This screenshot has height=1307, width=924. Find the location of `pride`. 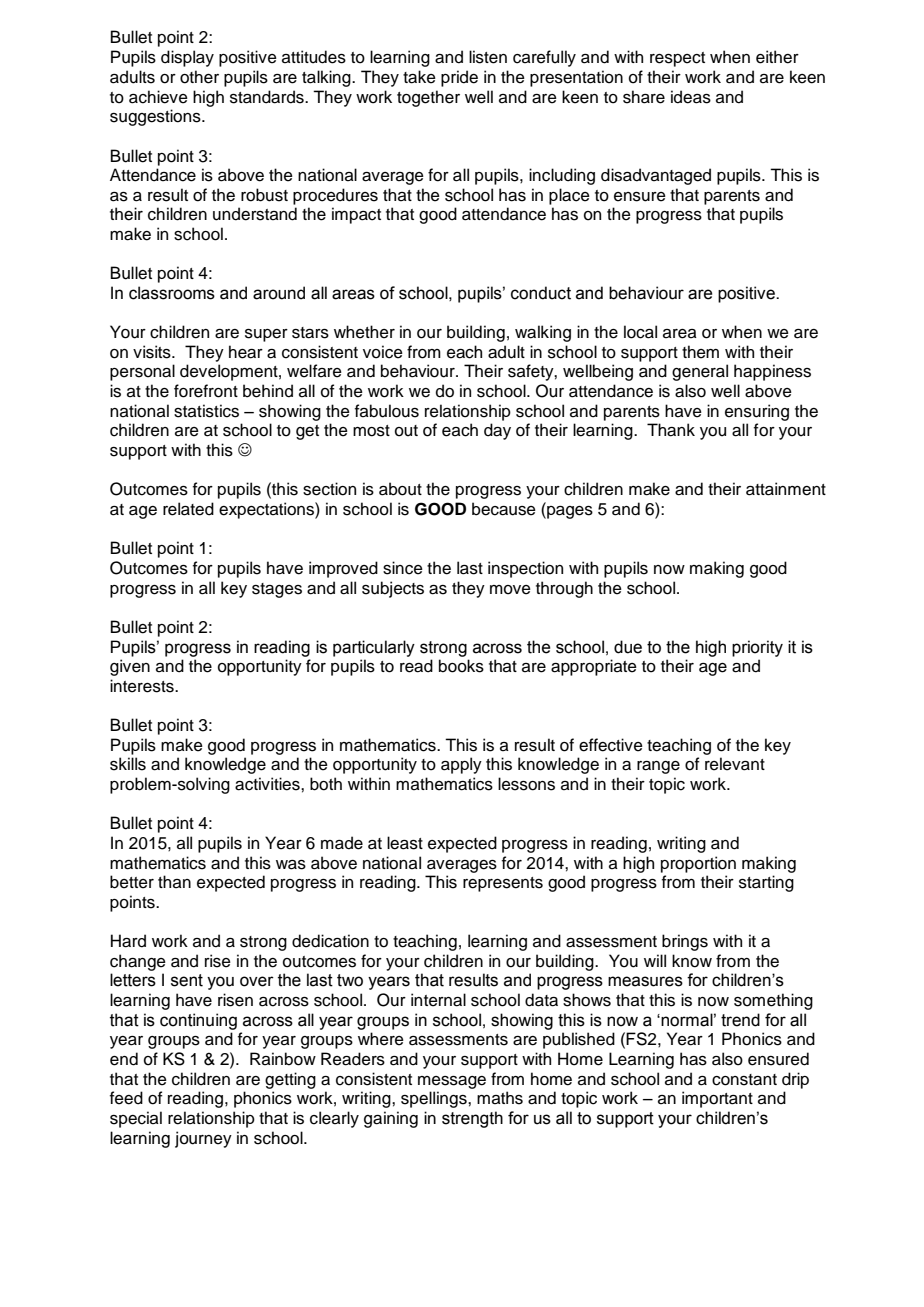

pride is located at coordinates (459, 78).
